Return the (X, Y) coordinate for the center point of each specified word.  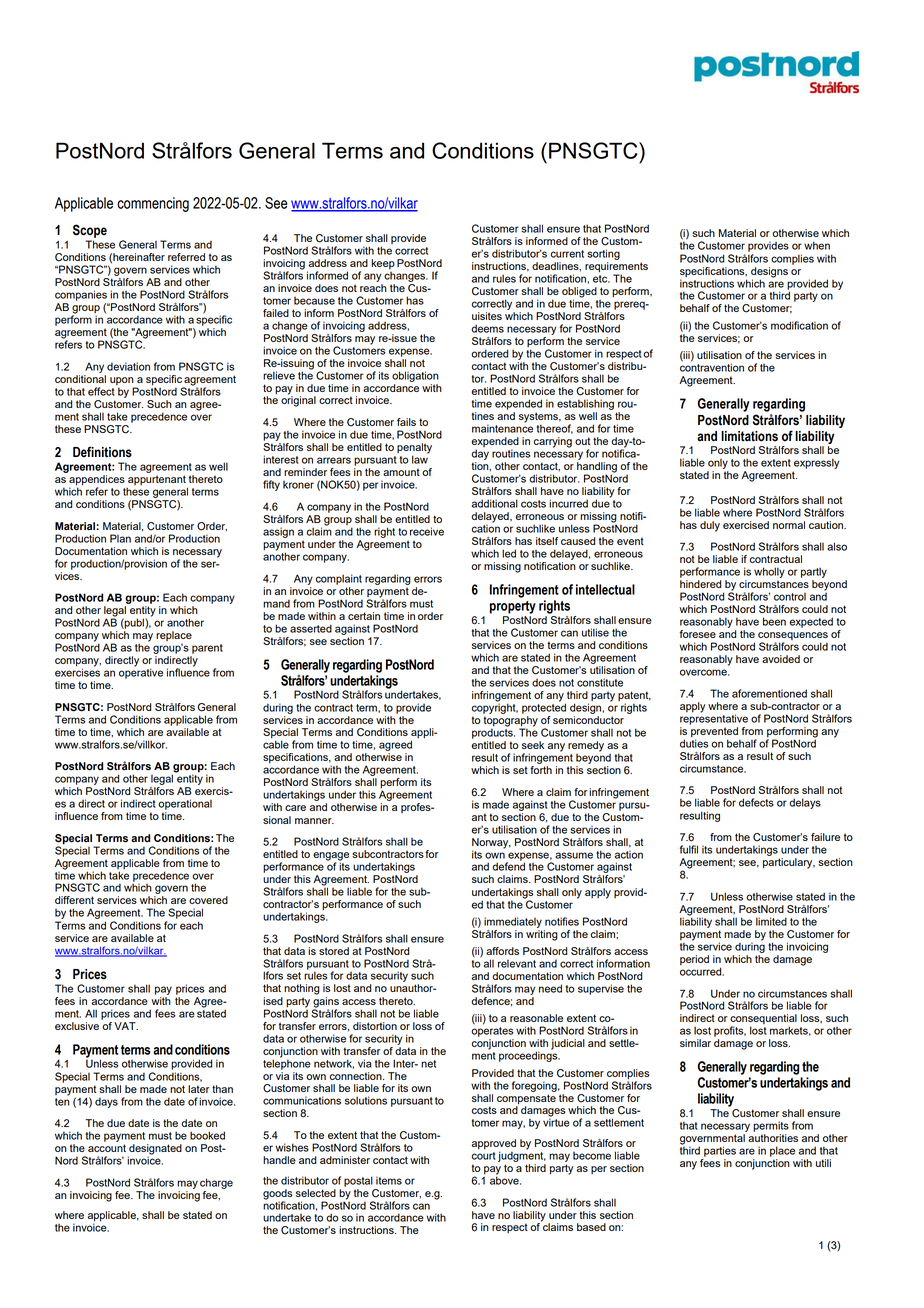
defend (508, 865)
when (817, 245)
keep (383, 264)
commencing (153, 204)
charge (216, 1183)
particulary (789, 863)
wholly (769, 572)
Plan (120, 538)
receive (427, 531)
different (74, 900)
